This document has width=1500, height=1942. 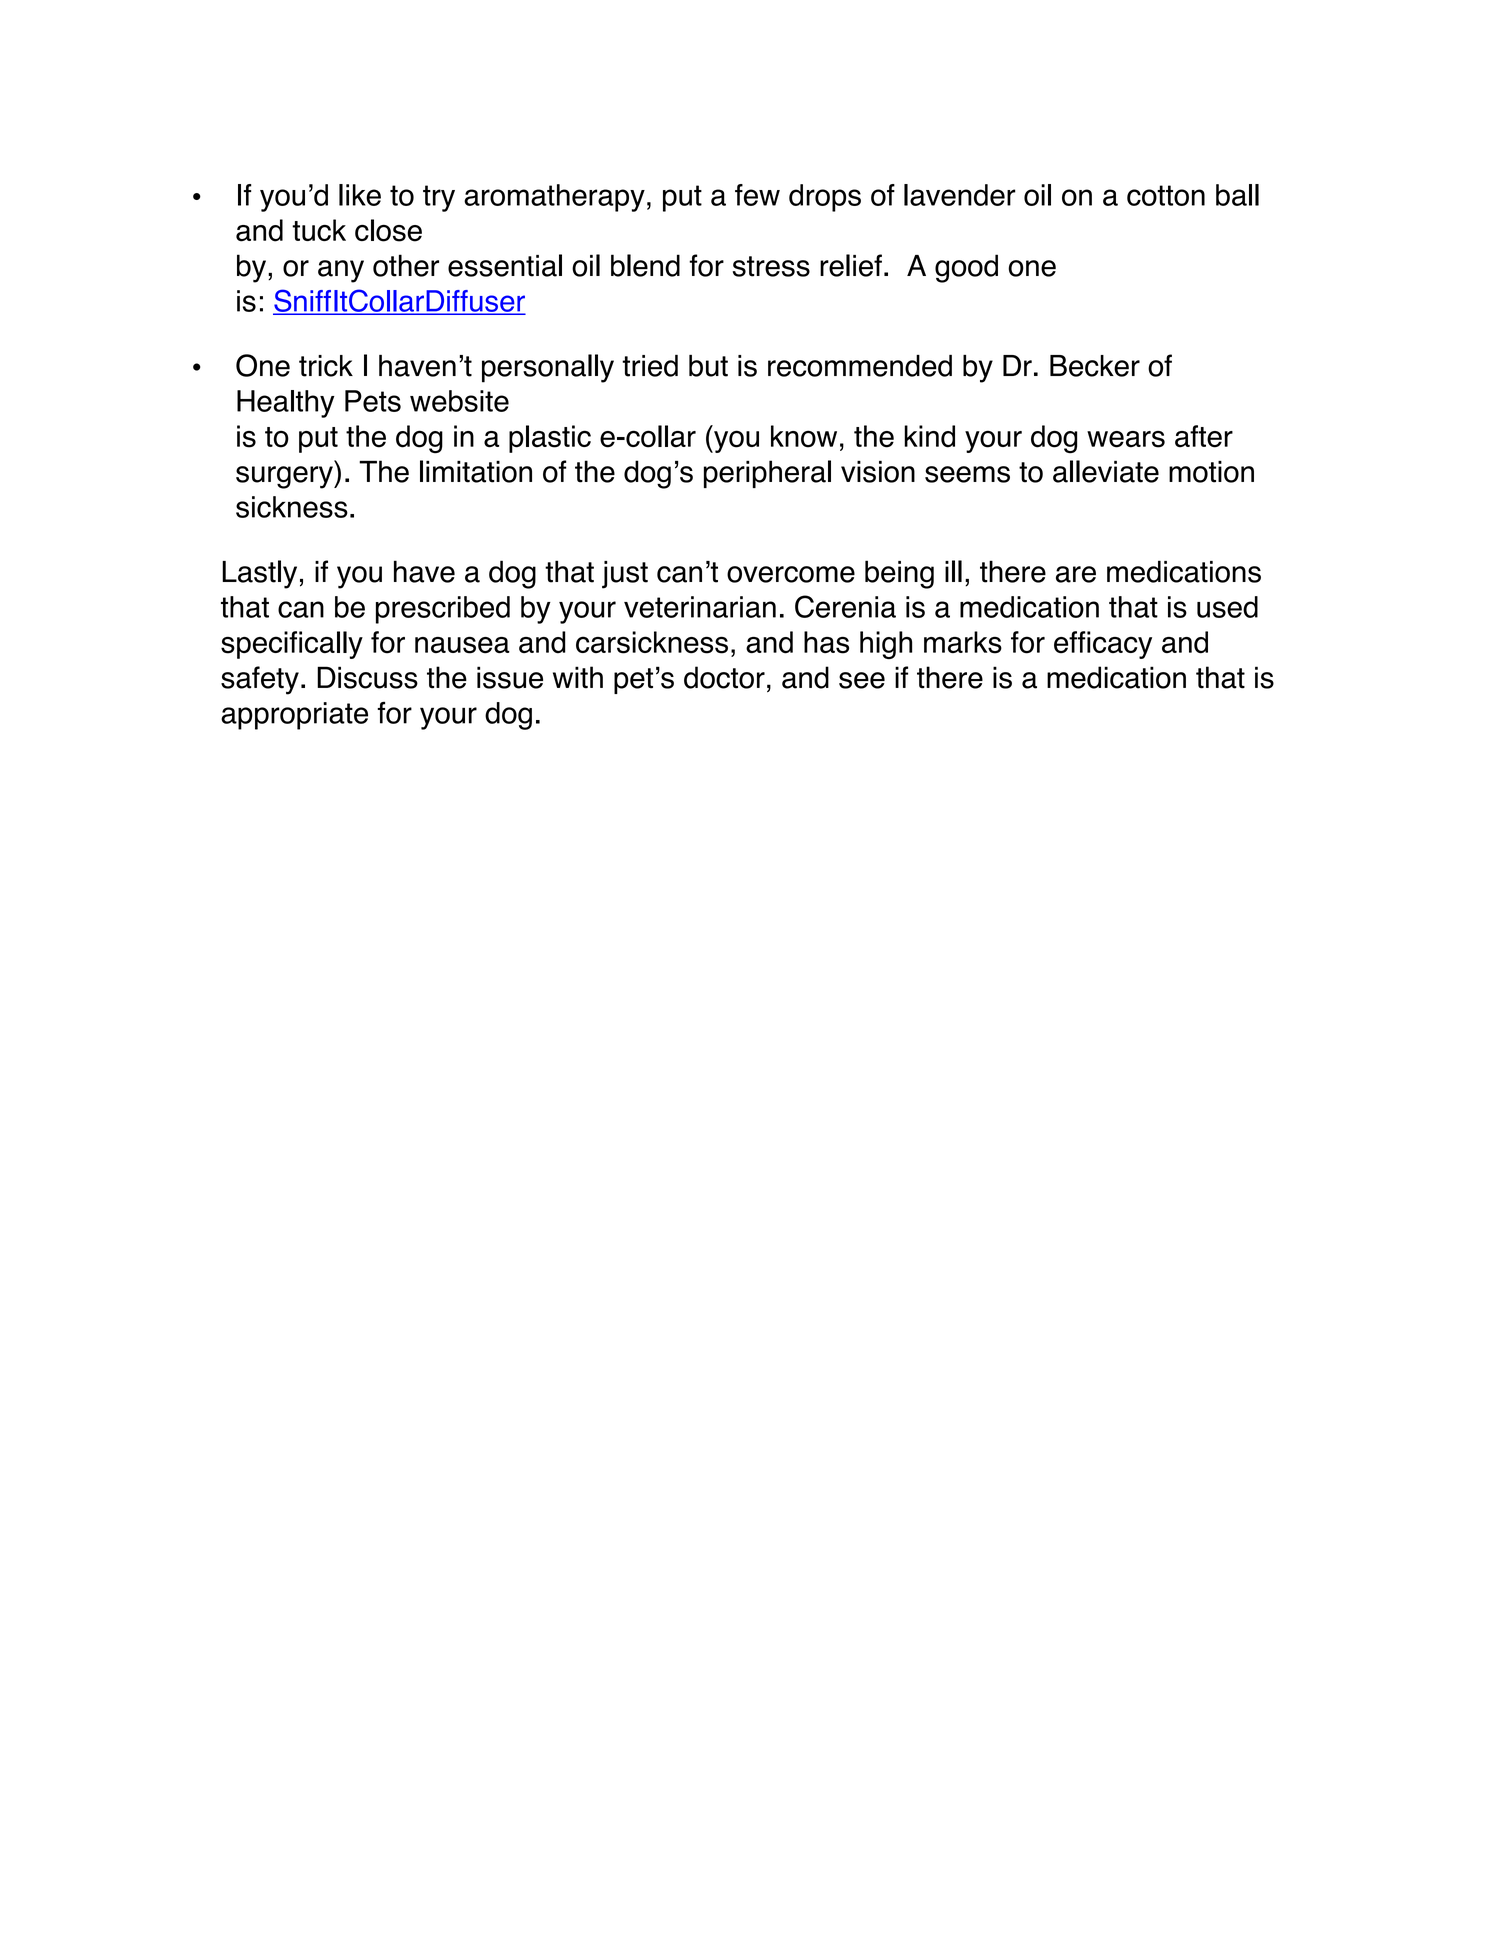 What do you see at coordinates (767, 474) in the document?
I see `peripheral` at bounding box center [767, 474].
